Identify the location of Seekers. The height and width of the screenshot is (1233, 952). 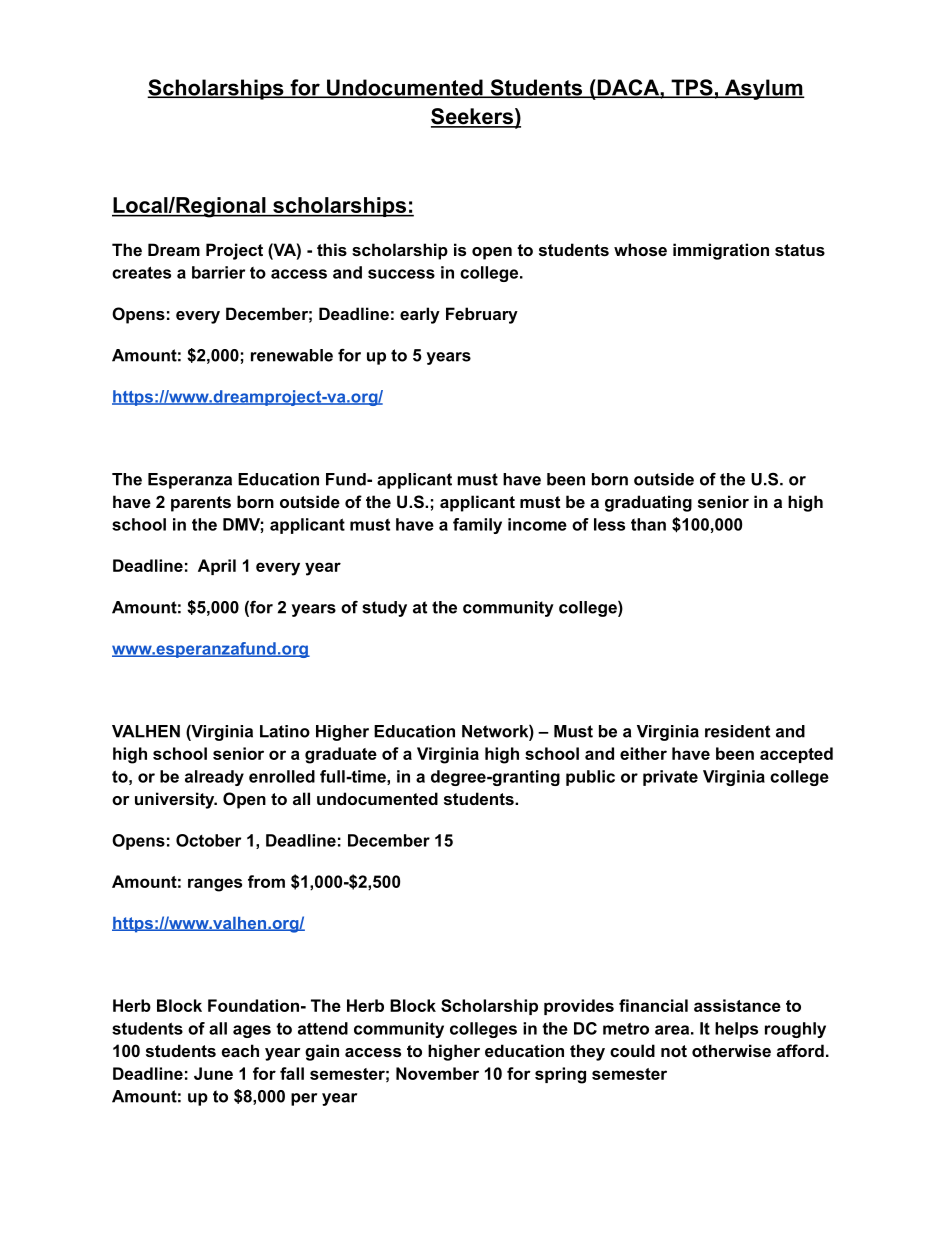
(473, 117).
